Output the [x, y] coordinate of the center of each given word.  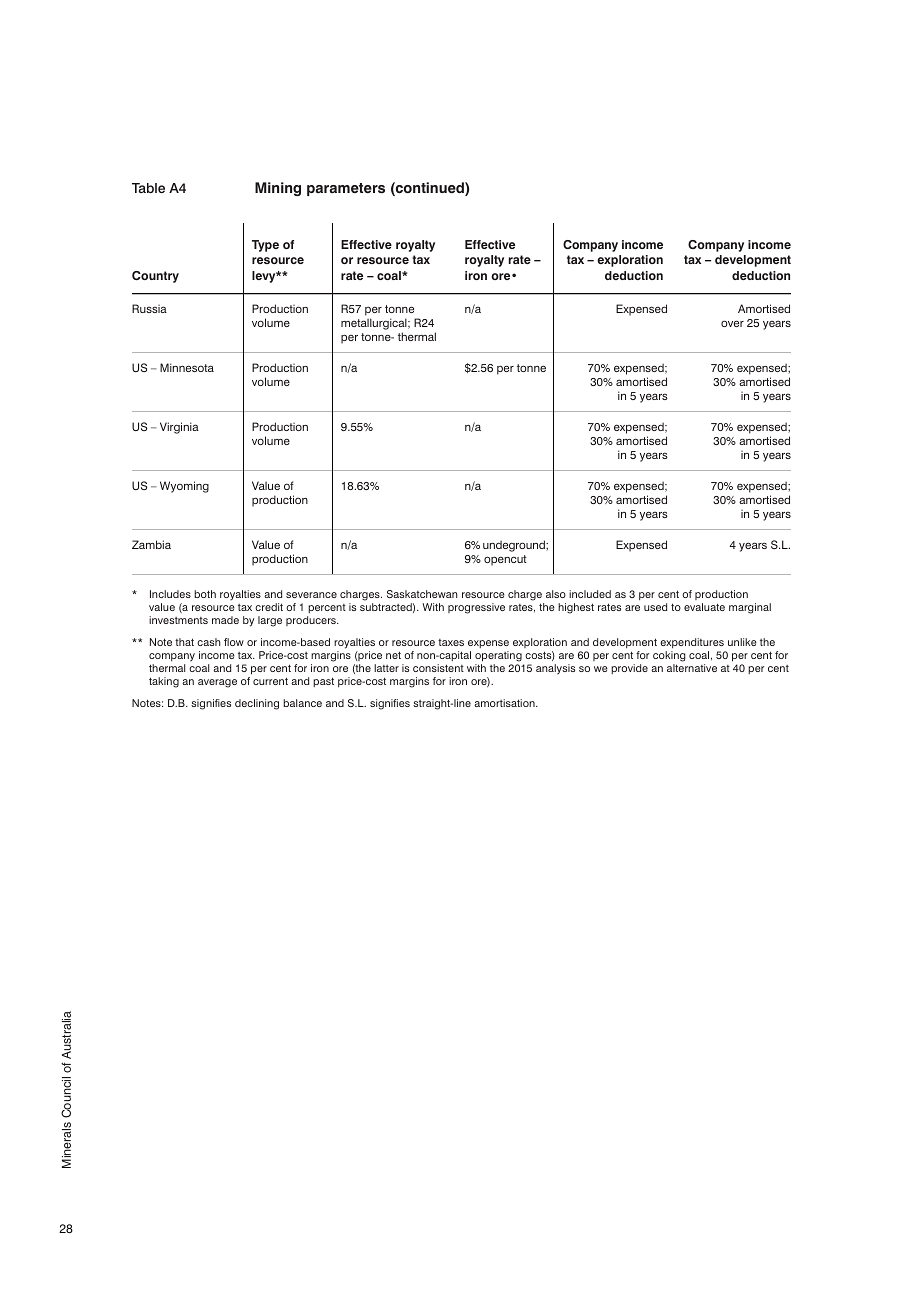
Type [265, 246]
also [556, 594]
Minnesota [187, 367]
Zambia [151, 544]
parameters [346, 189]
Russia [149, 308]
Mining [278, 189]
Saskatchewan [422, 594]
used [655, 607]
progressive [476, 608]
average [217, 683]
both [205, 594]
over [732, 323]
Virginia [179, 428]
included [590, 594]
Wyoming [184, 487]
